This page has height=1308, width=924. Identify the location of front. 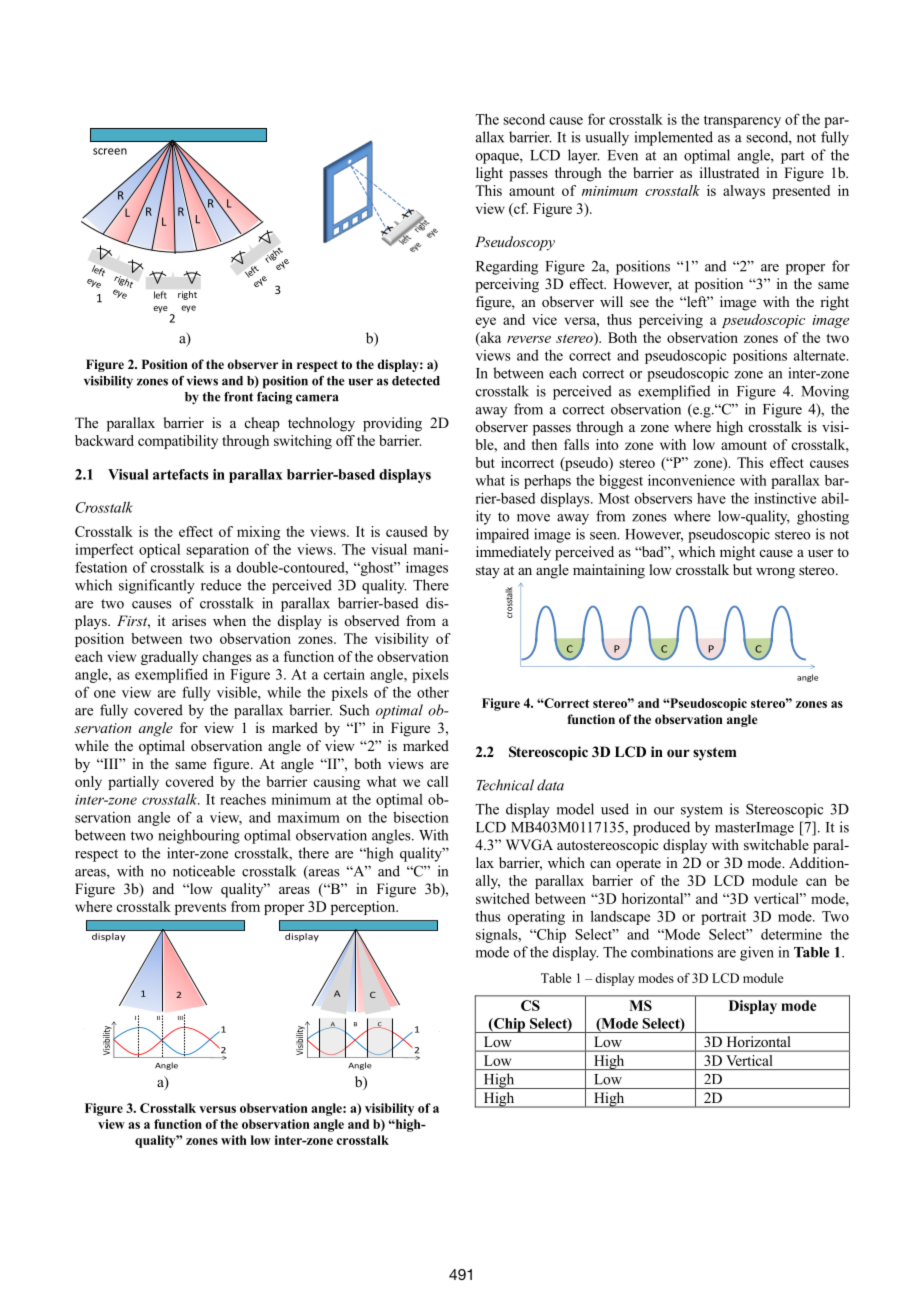
(238, 397).
